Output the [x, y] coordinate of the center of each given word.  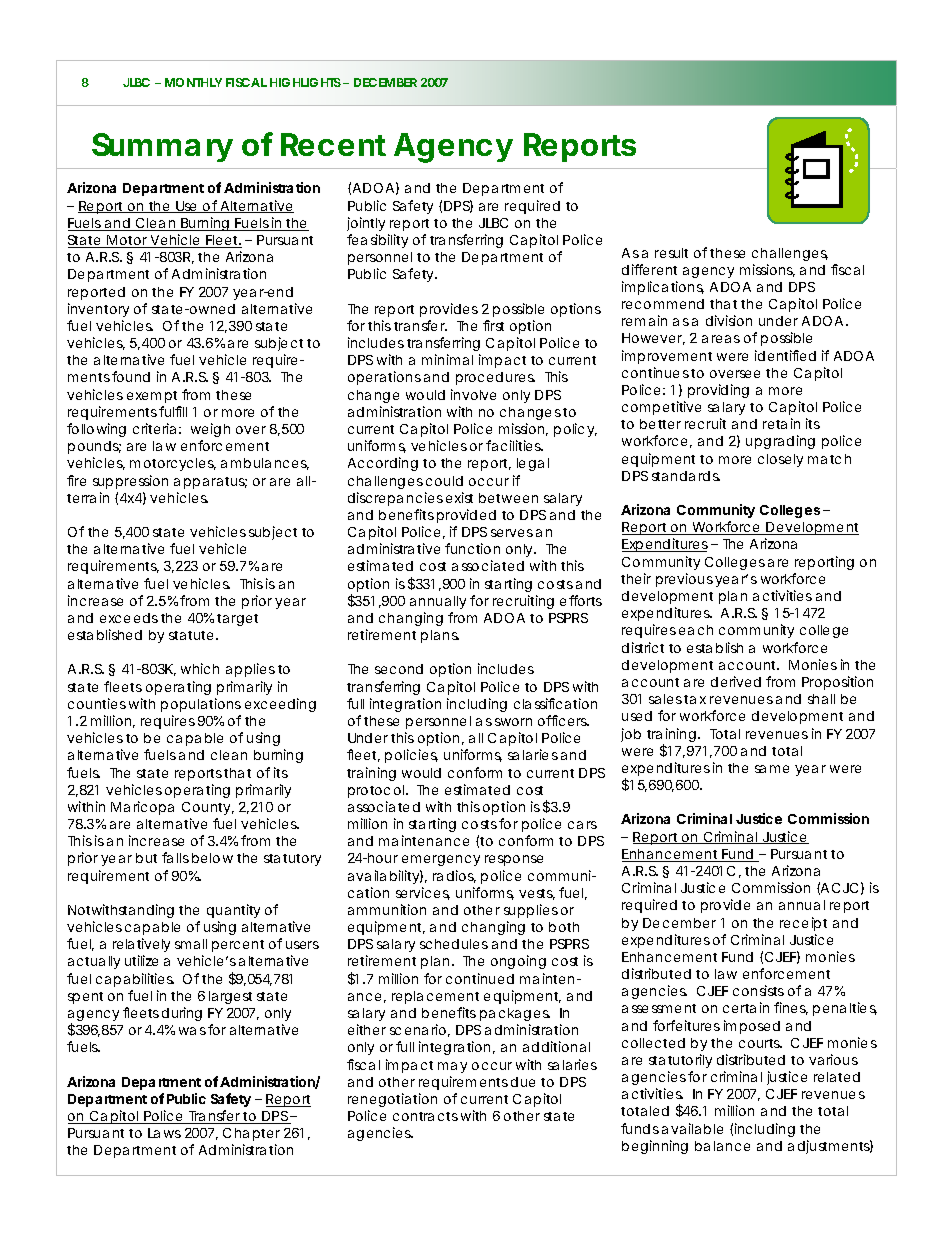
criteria [154, 428]
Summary [162, 147]
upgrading [780, 442]
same [772, 769]
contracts [425, 1116]
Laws [164, 1133]
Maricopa [142, 808]
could [444, 481]
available [692, 1128]
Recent [333, 144]
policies [411, 756]
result [671, 253]
